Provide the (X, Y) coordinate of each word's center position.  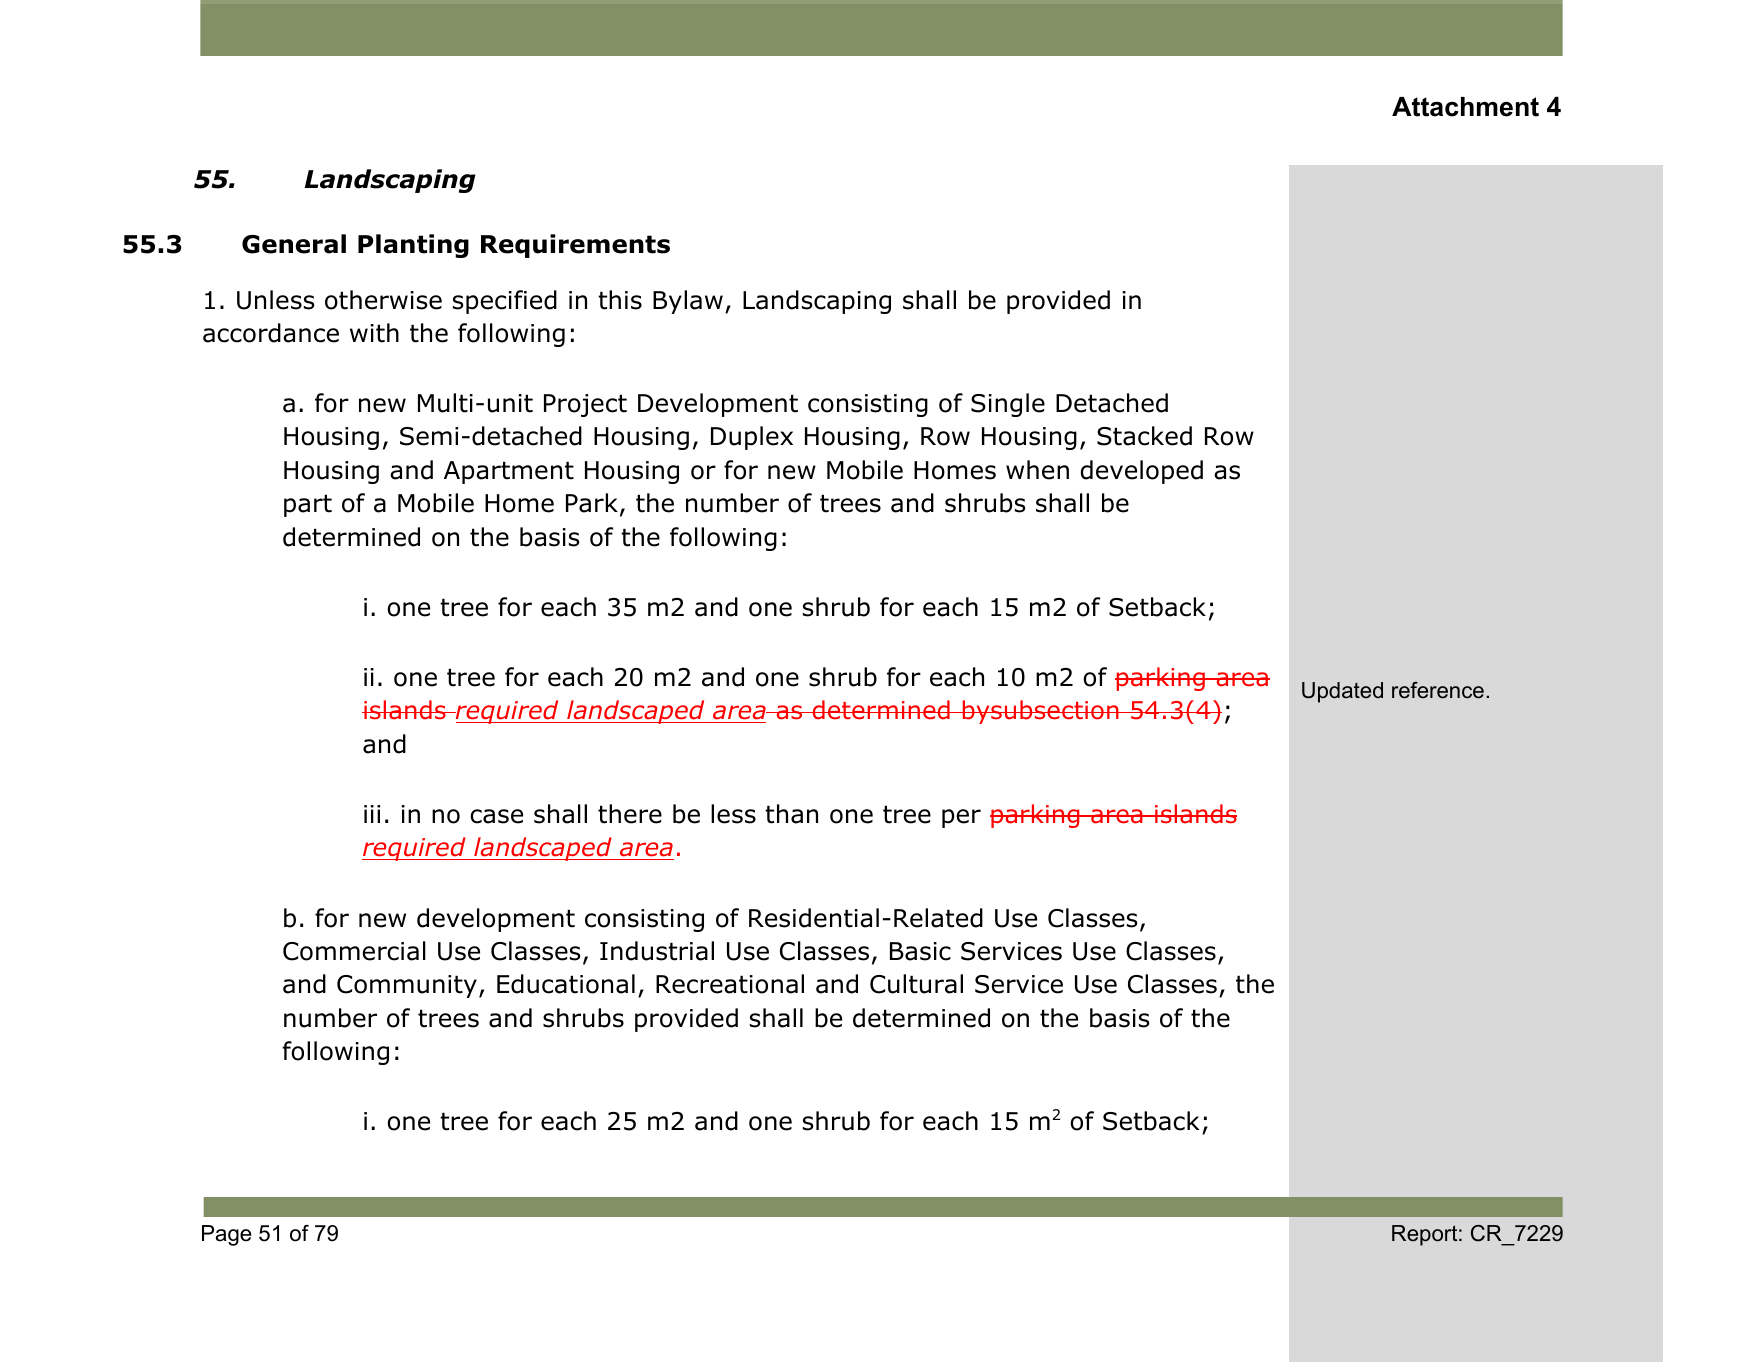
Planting (413, 246)
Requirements (575, 246)
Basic (920, 951)
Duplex (752, 438)
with (374, 333)
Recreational (730, 984)
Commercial (354, 951)
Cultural (916, 984)
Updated (1342, 692)
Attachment (1465, 107)
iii (372, 814)
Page (226, 1235)
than (791, 814)
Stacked (1144, 436)
